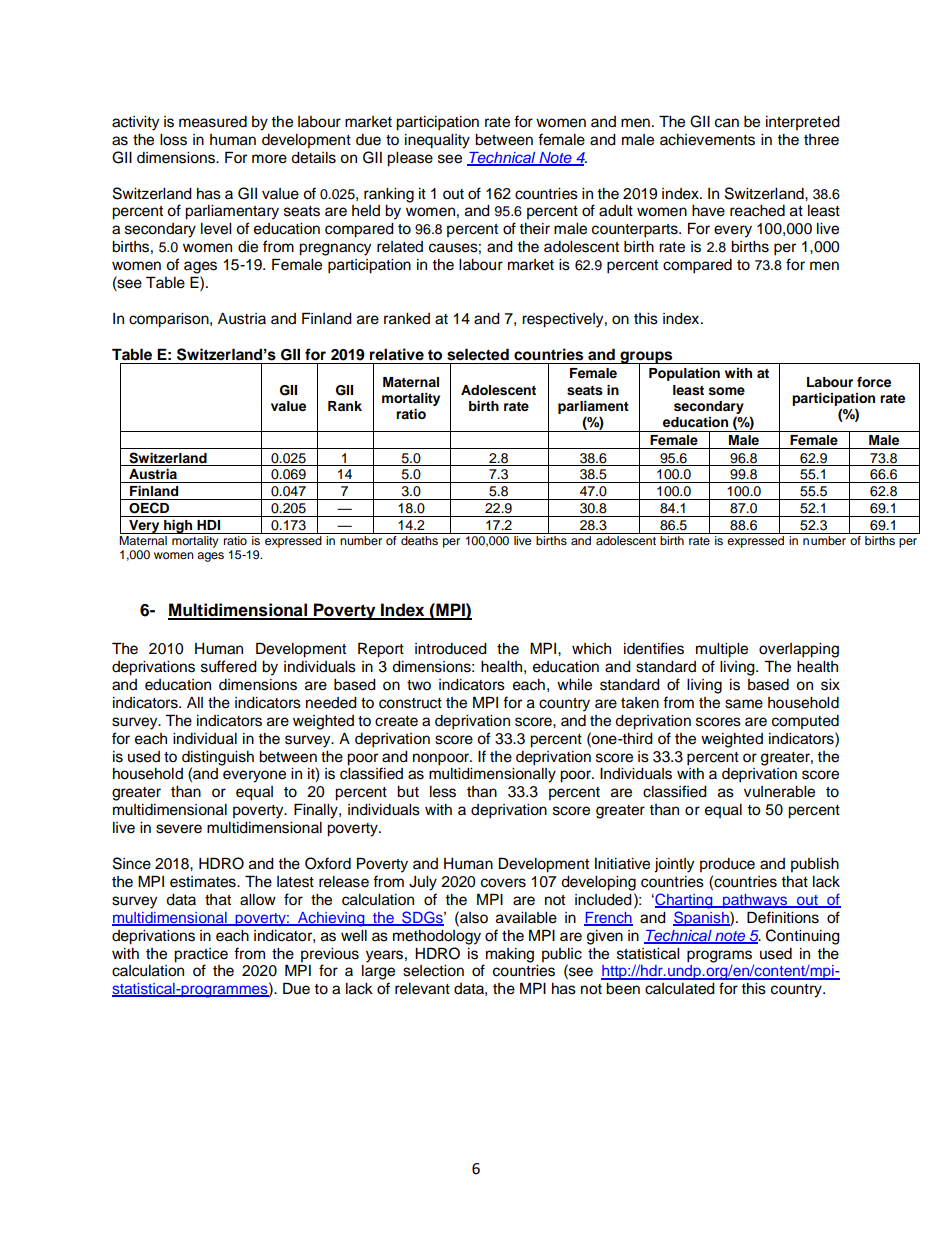 This screenshot has height=1233, width=952. I want to click on some, so click(727, 391).
